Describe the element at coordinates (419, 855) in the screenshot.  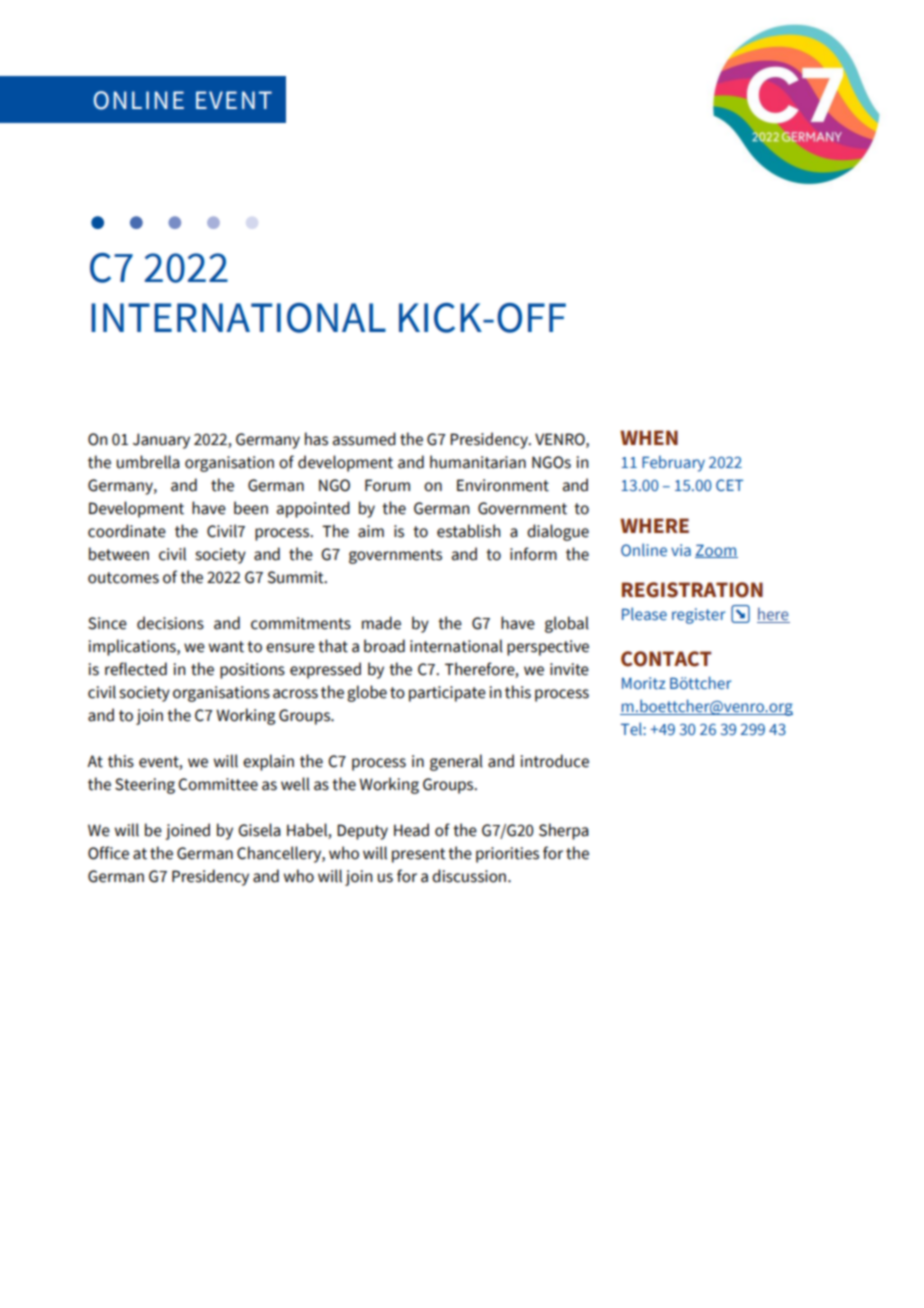
I see `present` at that location.
